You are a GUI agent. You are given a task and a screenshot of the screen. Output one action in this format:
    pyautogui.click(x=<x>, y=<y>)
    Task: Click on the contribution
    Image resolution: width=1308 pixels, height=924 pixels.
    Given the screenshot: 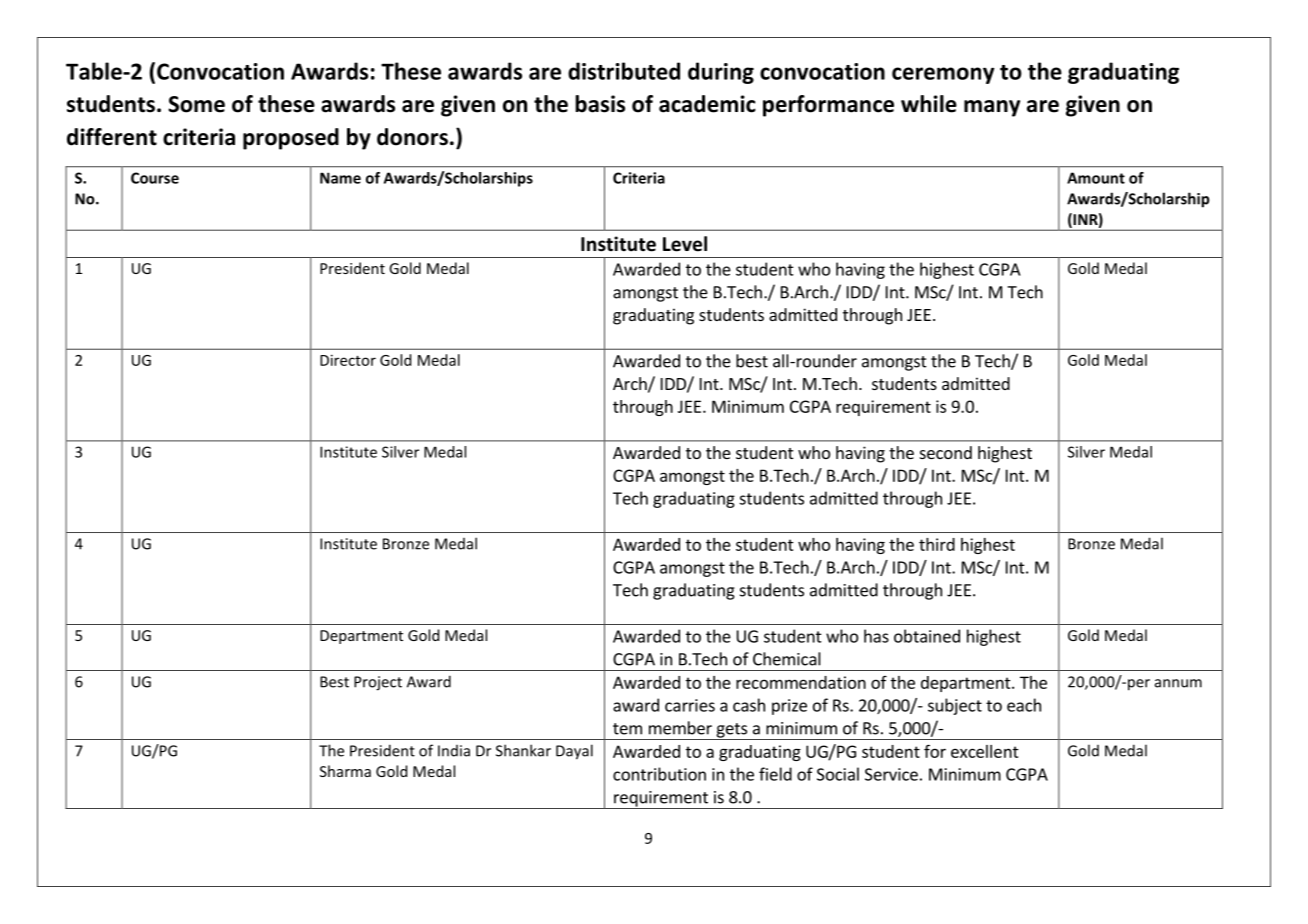 What is the action you would take?
    pyautogui.click(x=659, y=774)
